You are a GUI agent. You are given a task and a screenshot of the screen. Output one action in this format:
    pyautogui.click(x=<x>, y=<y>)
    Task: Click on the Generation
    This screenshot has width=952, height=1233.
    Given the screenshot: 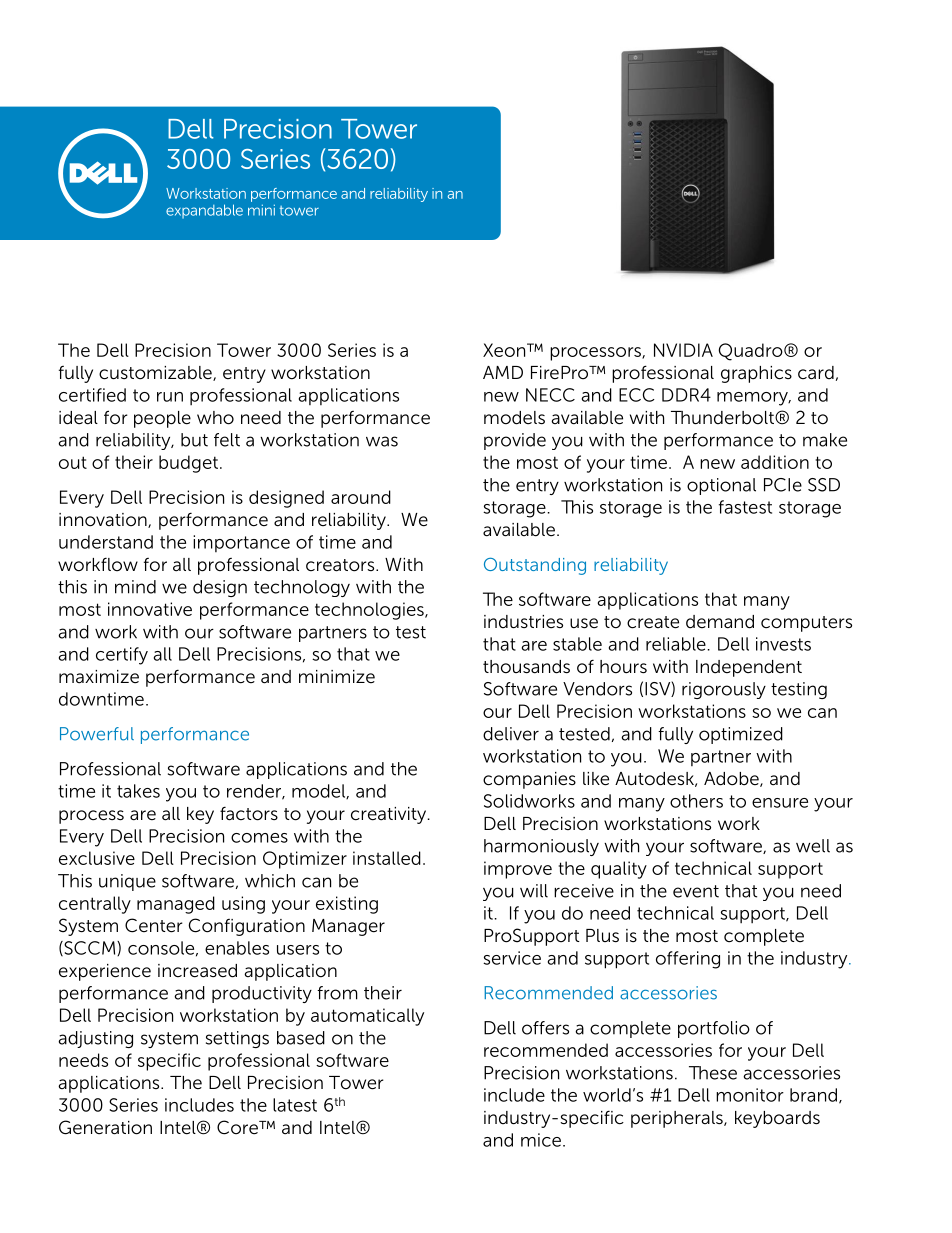 What is the action you would take?
    pyautogui.click(x=105, y=1127)
